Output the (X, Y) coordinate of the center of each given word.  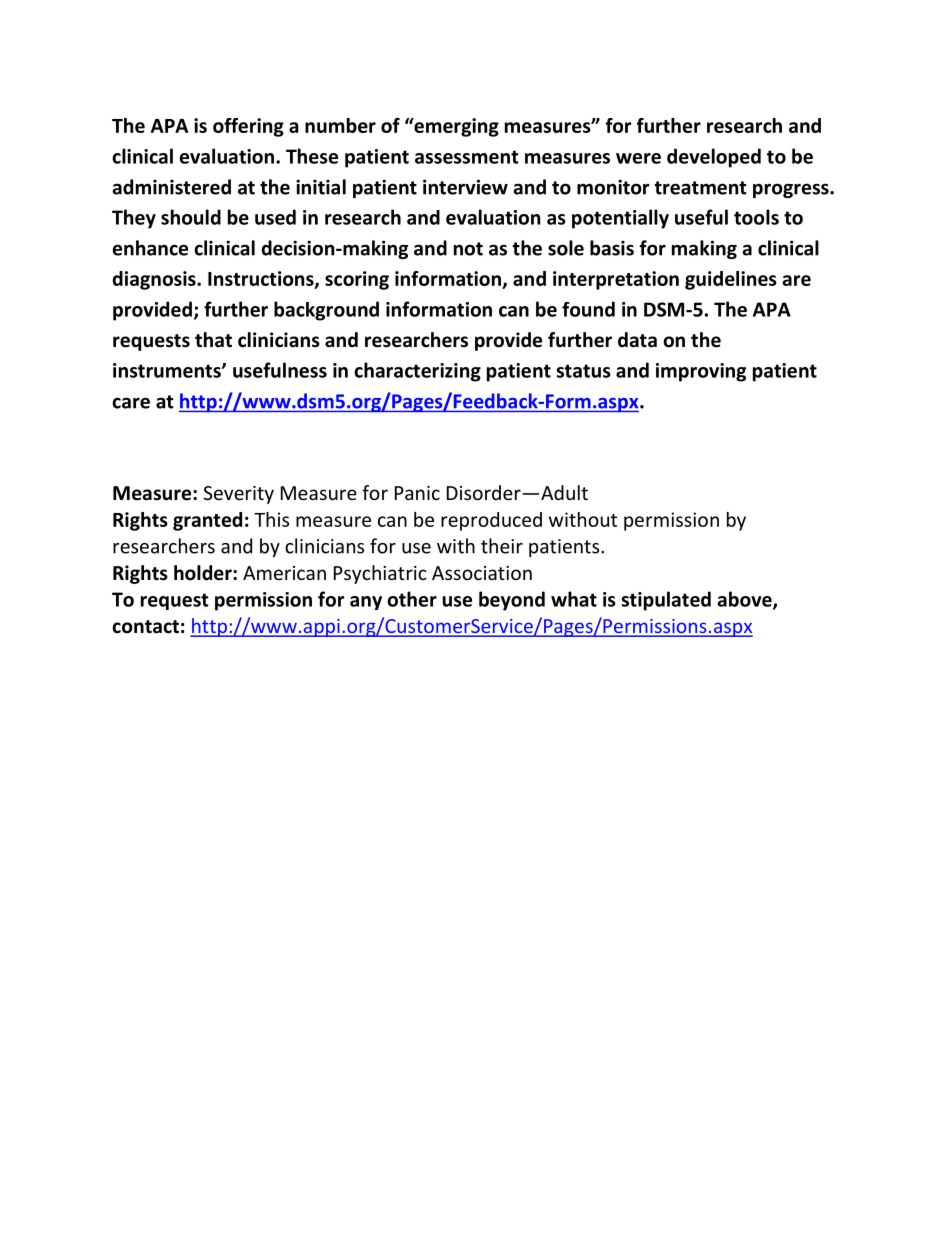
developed (714, 158)
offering (248, 127)
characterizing (417, 372)
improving (701, 372)
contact (145, 627)
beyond (512, 601)
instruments (168, 370)
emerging (455, 127)
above (745, 600)
